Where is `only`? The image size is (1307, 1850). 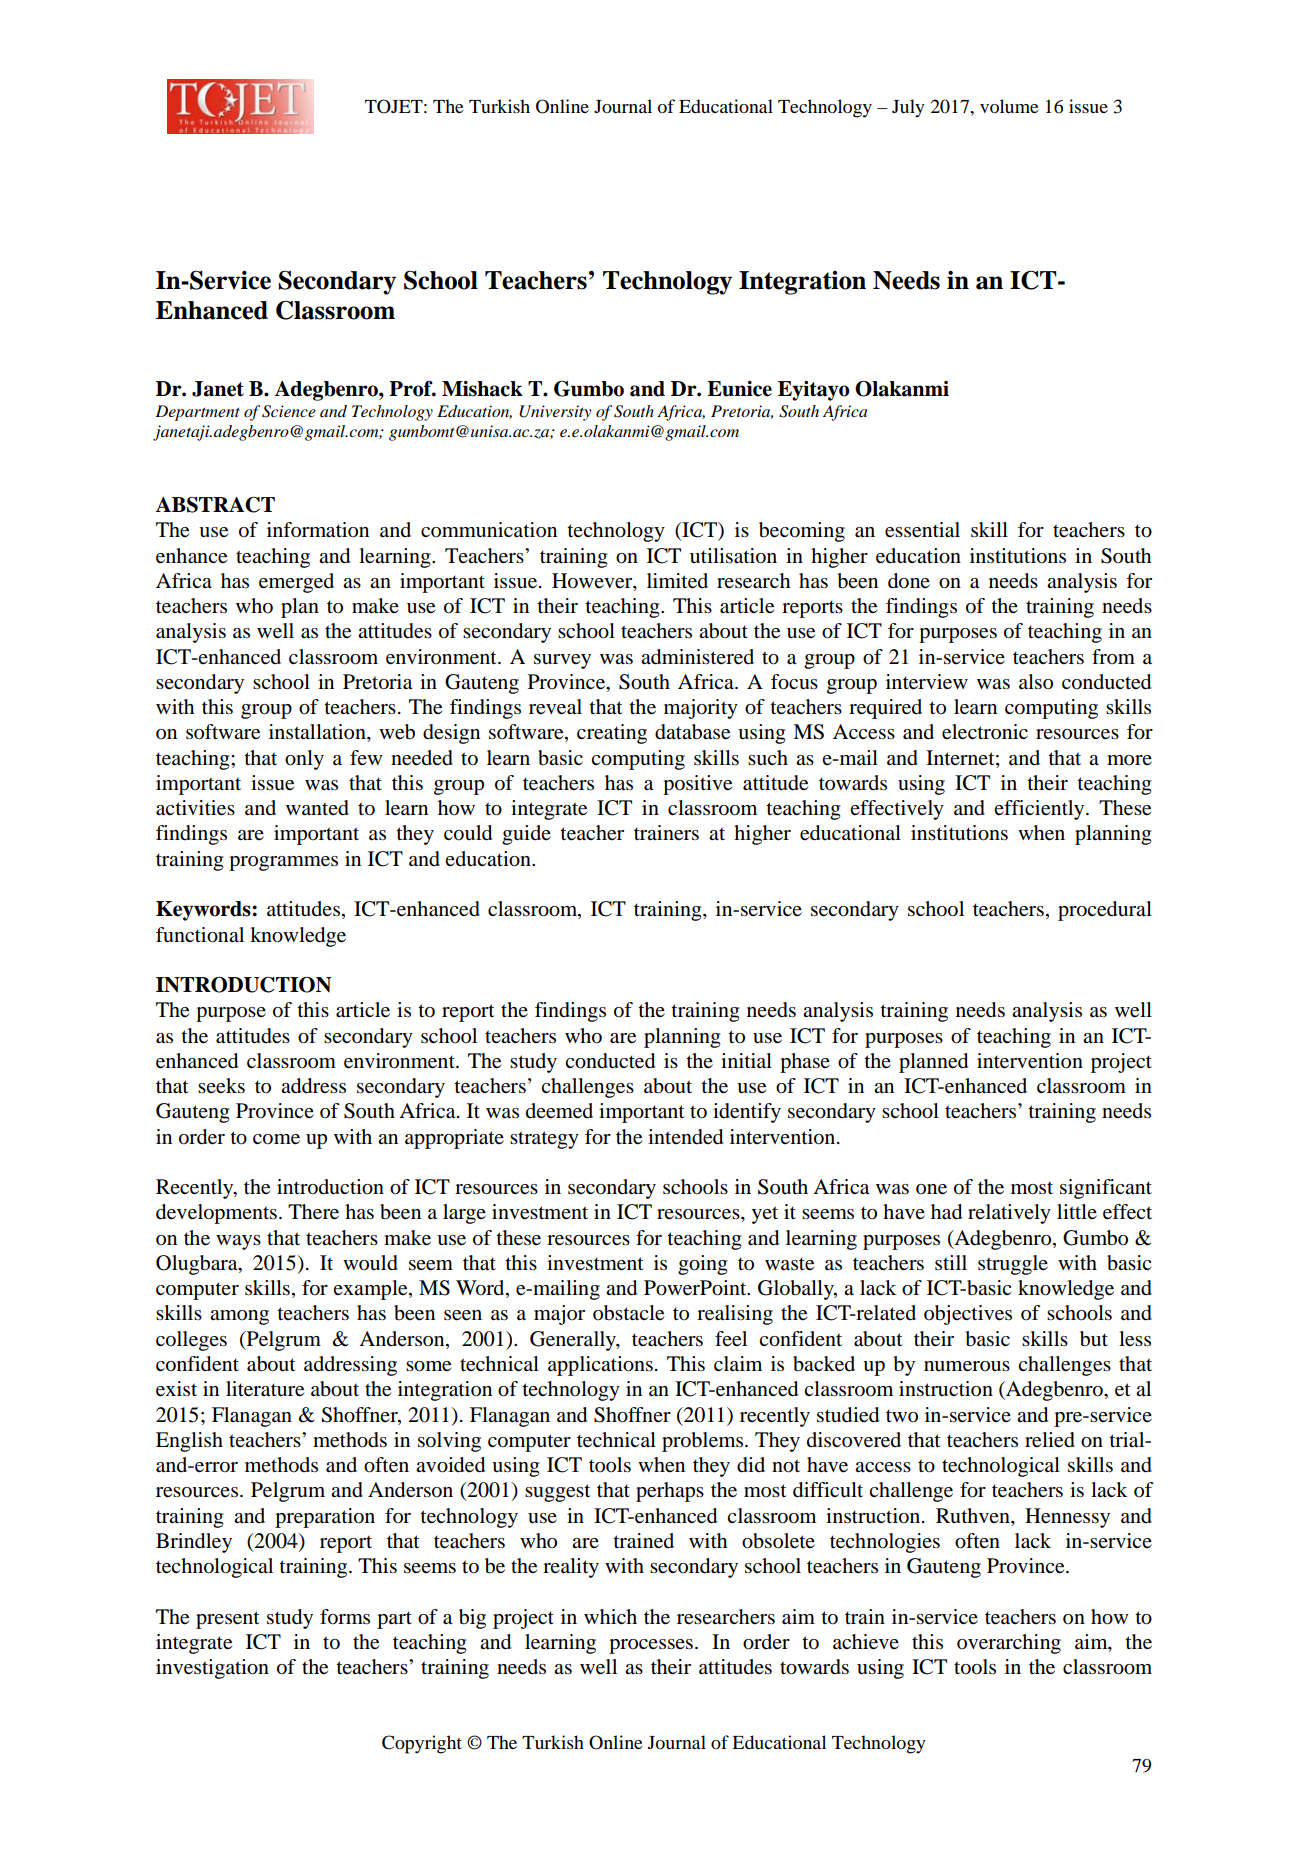 only is located at coordinates (304, 760).
